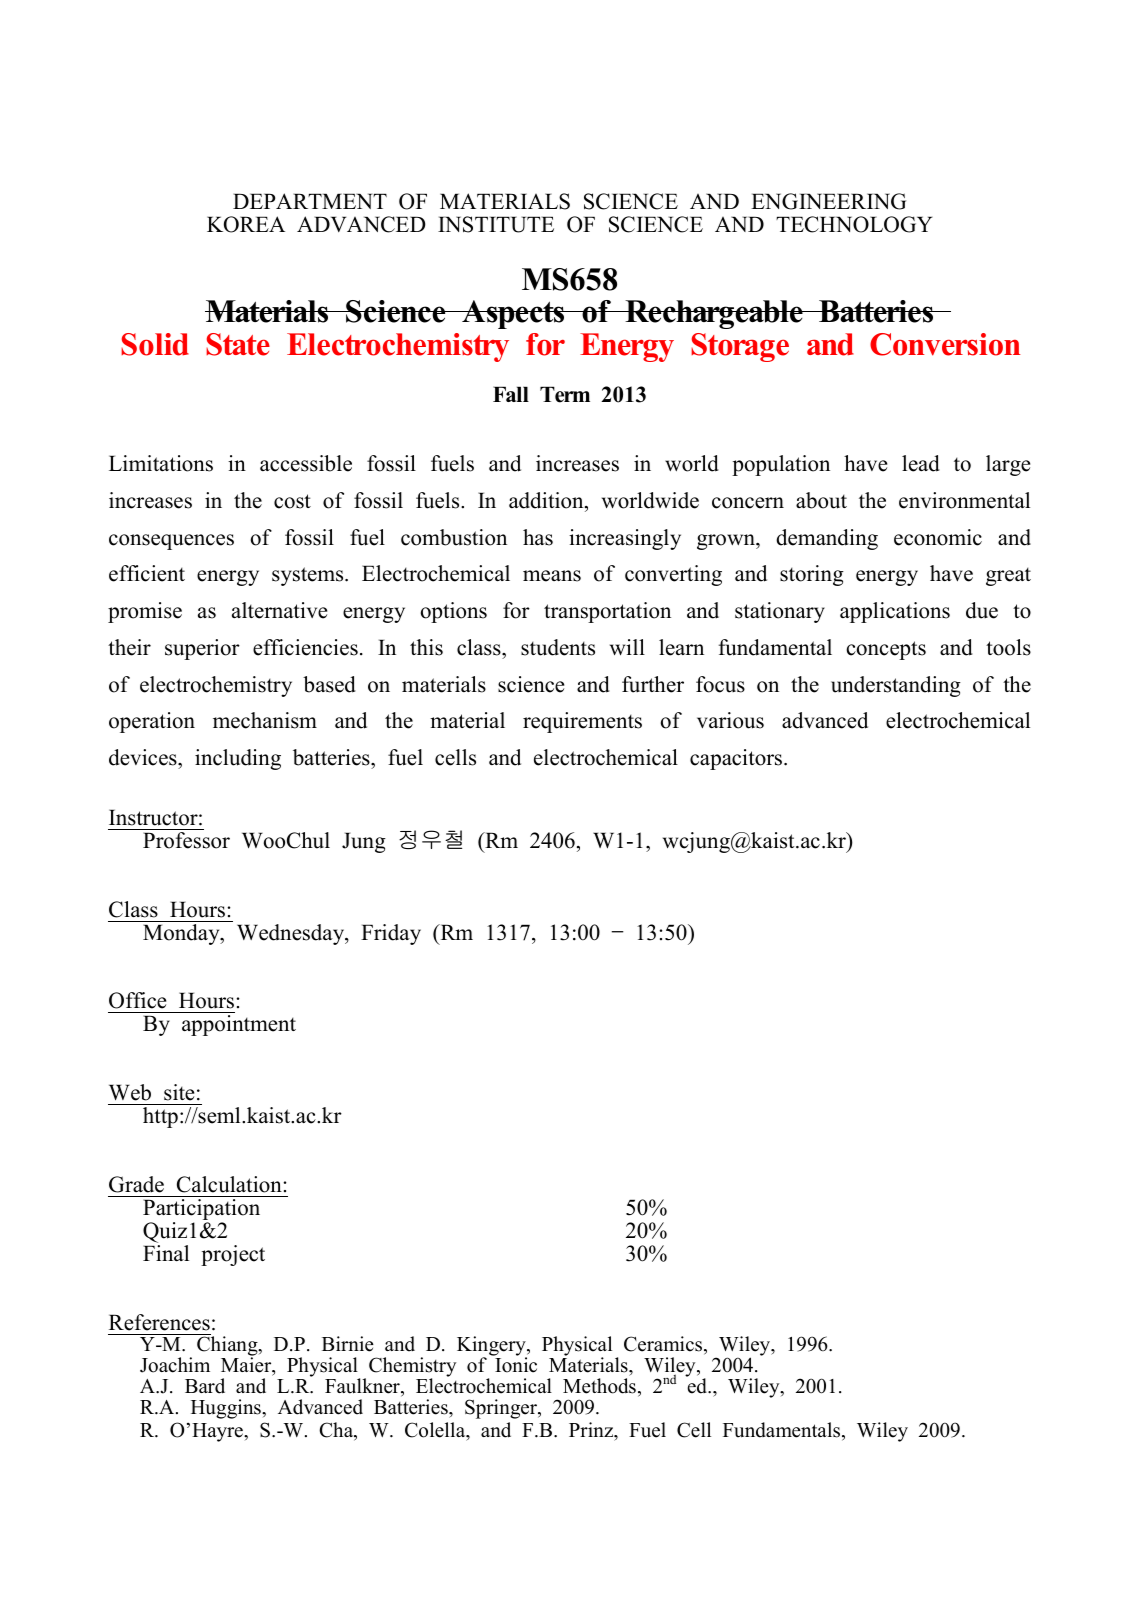  What do you see at coordinates (246, 224) in the page?
I see `KOREA` at bounding box center [246, 224].
